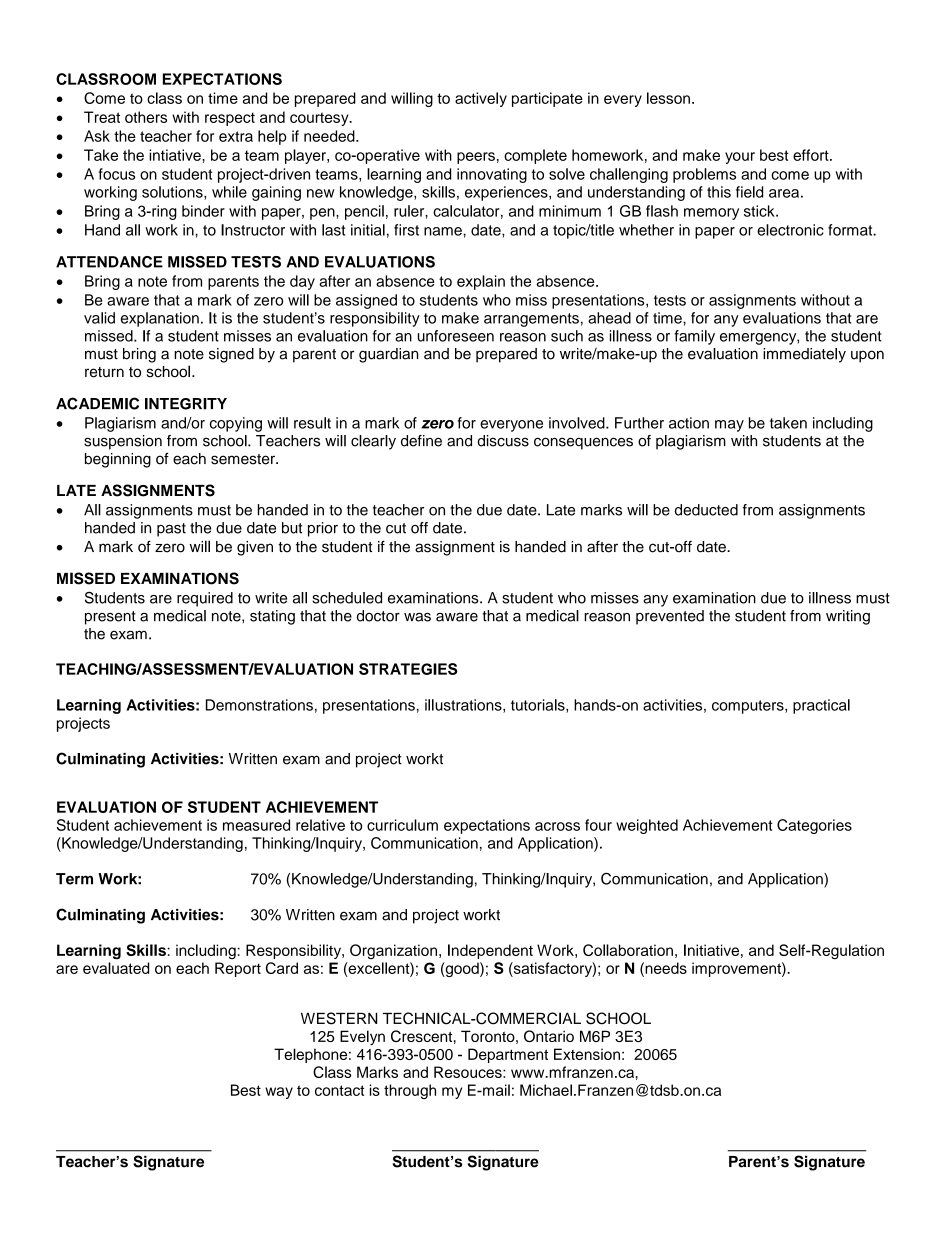 The image size is (952, 1233). I want to click on others, so click(146, 117).
